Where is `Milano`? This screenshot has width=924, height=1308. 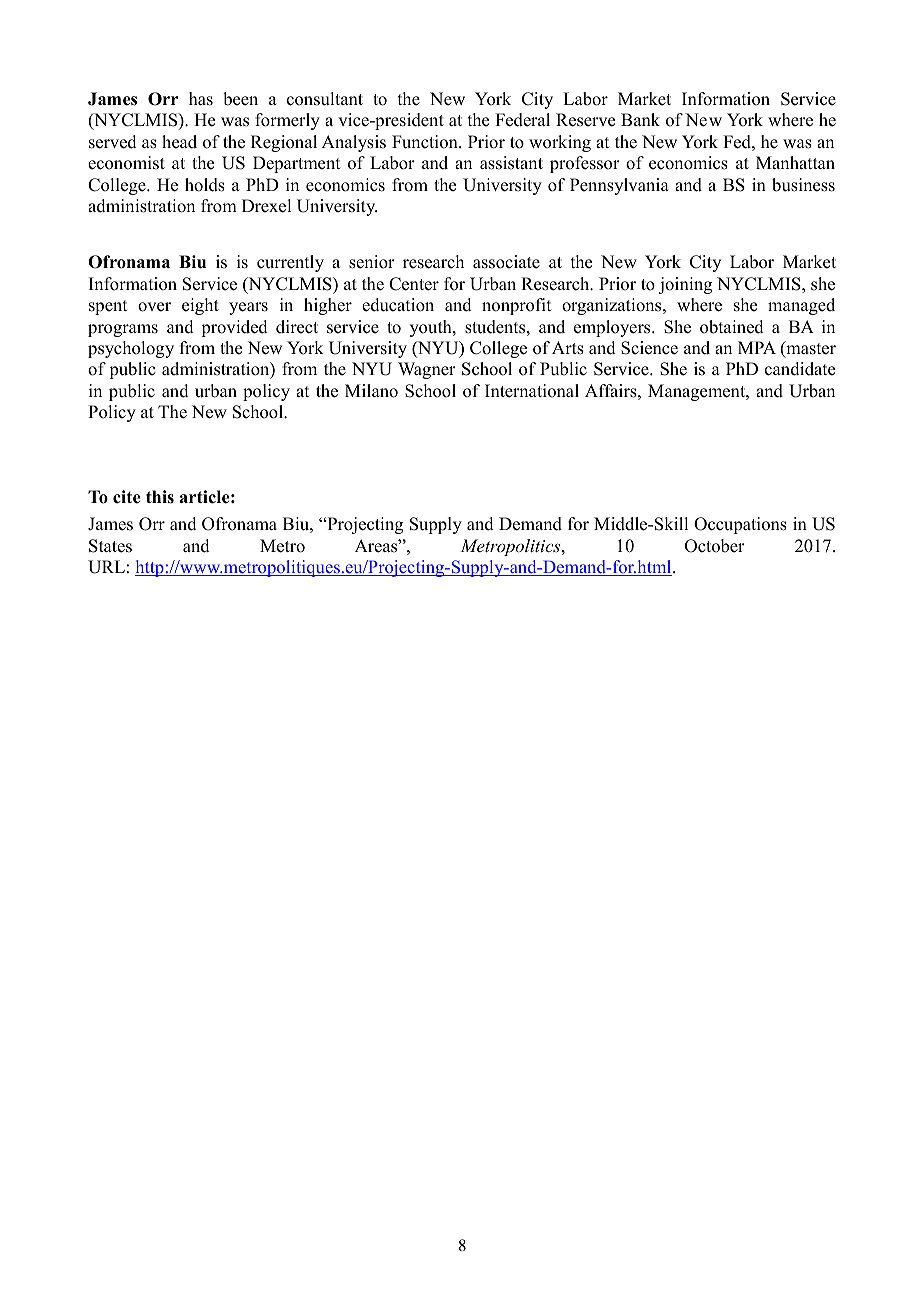
Milano is located at coordinates (371, 391).
